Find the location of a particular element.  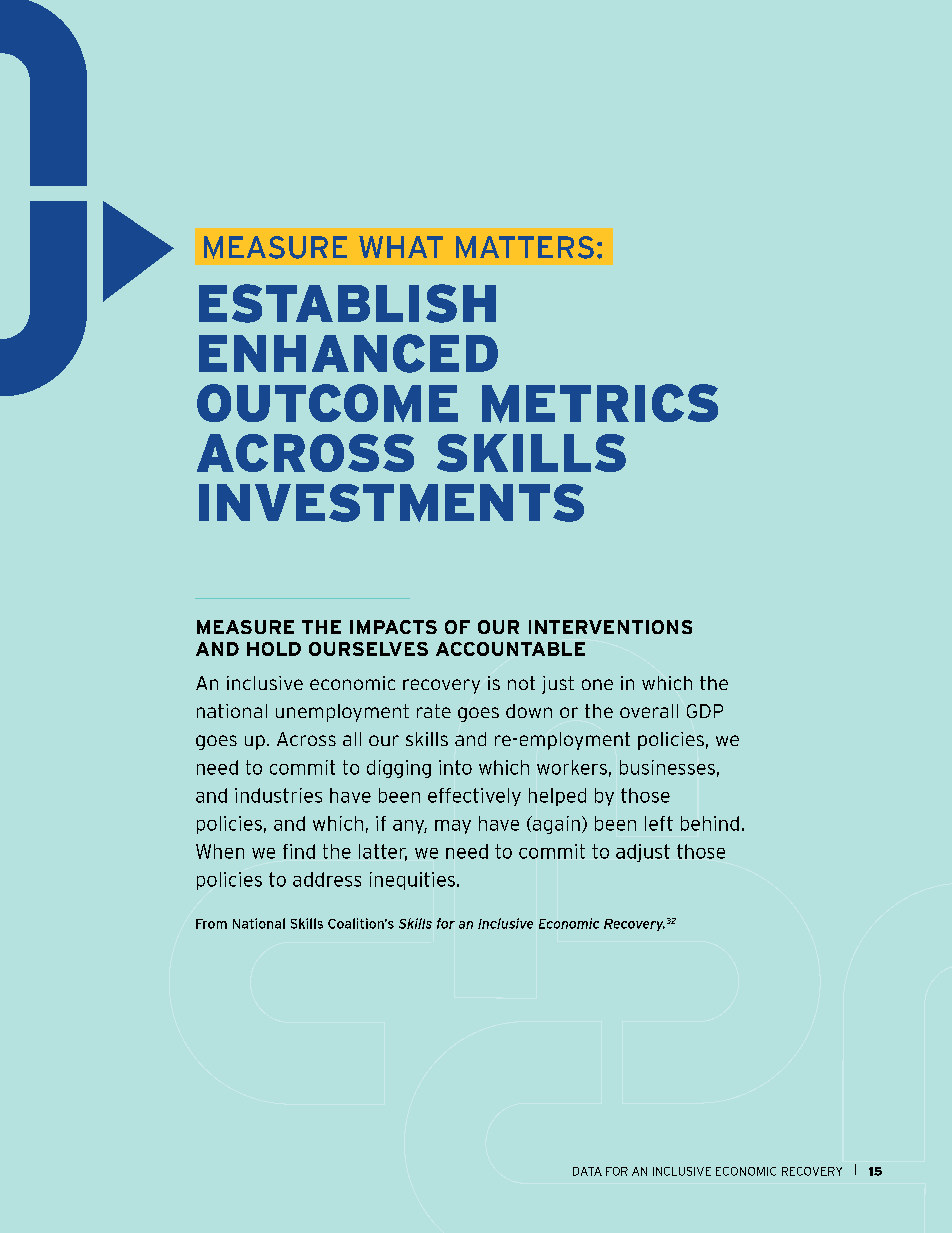

HOLD is located at coordinates (274, 649).
